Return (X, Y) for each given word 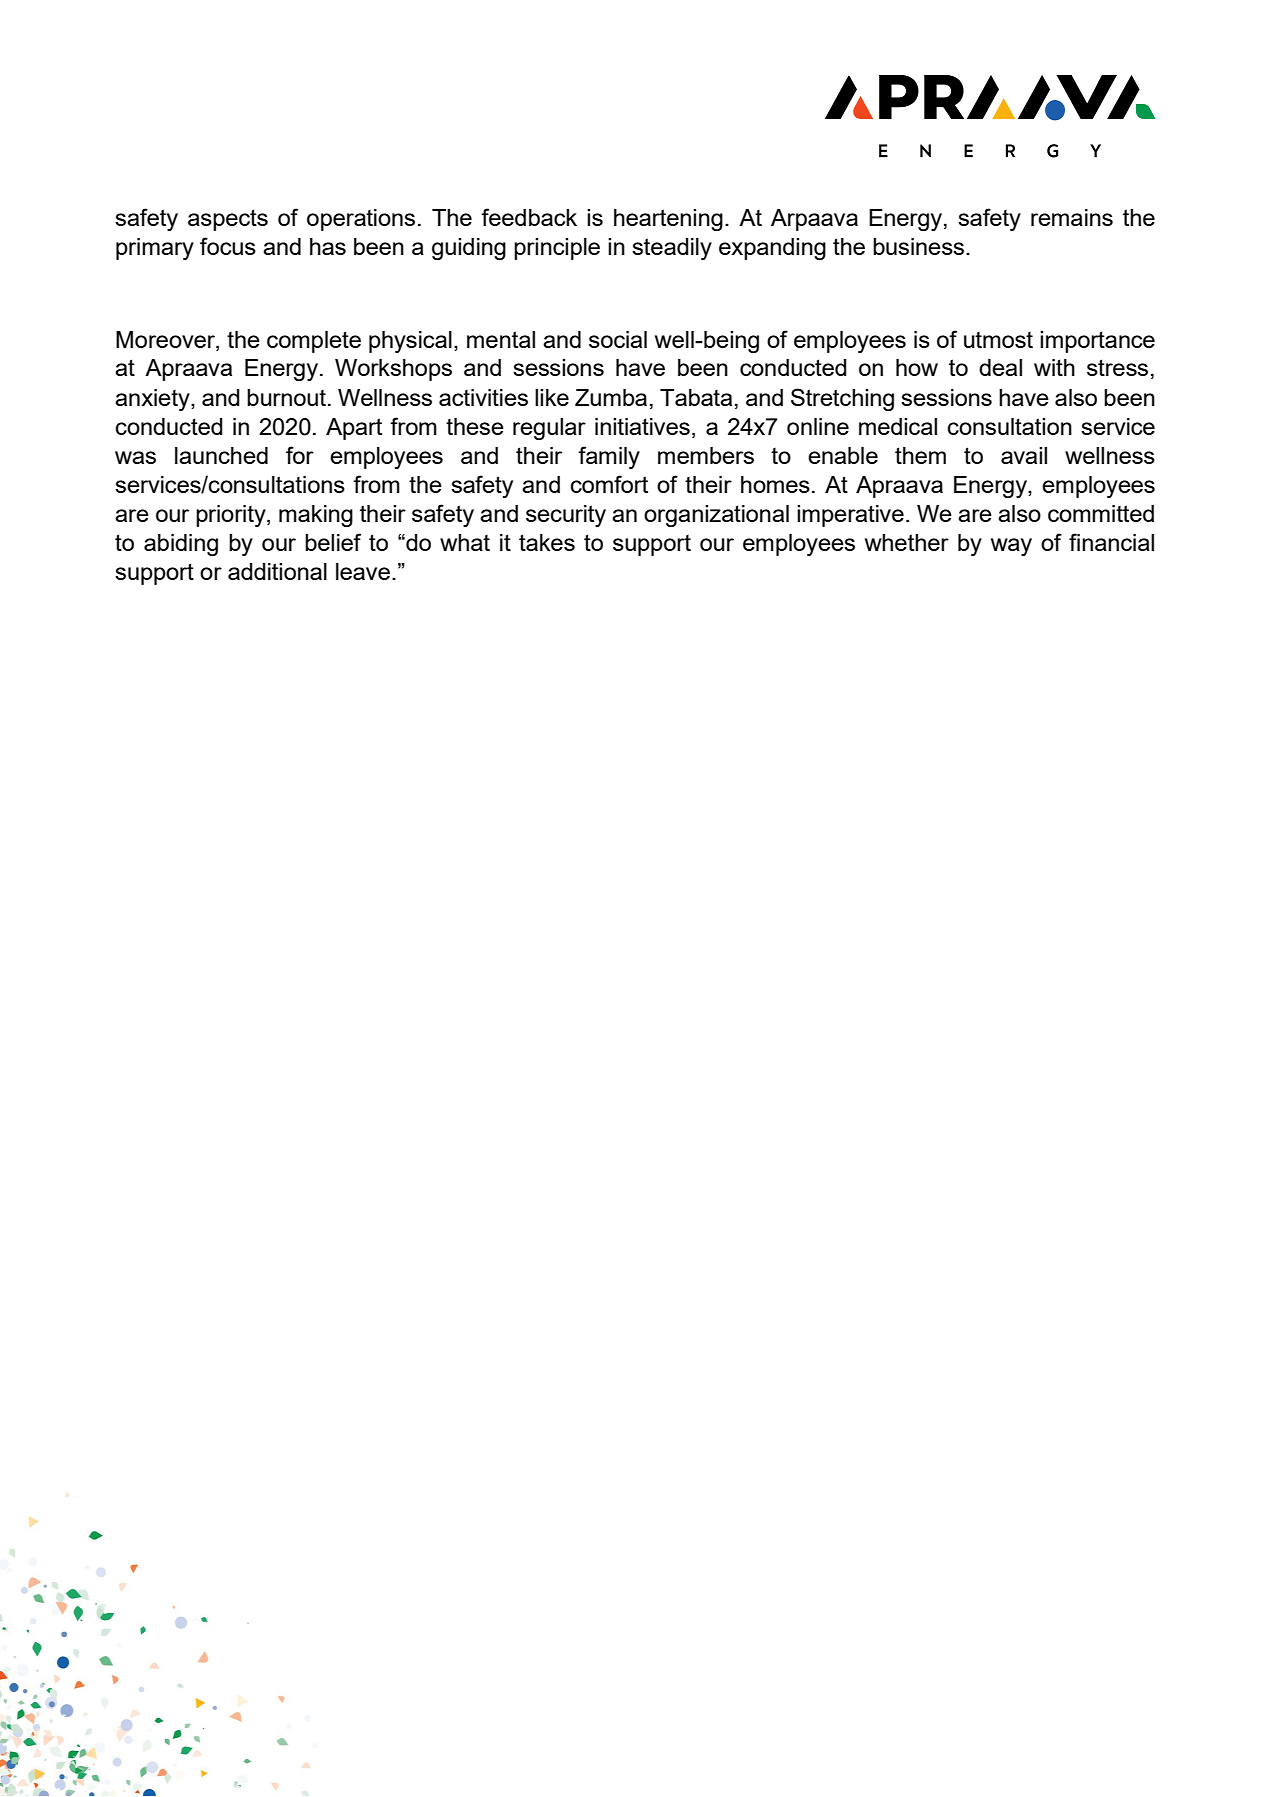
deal (1000, 367)
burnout (286, 397)
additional (277, 571)
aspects (228, 220)
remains (1072, 217)
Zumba (611, 397)
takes (547, 542)
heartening (668, 220)
